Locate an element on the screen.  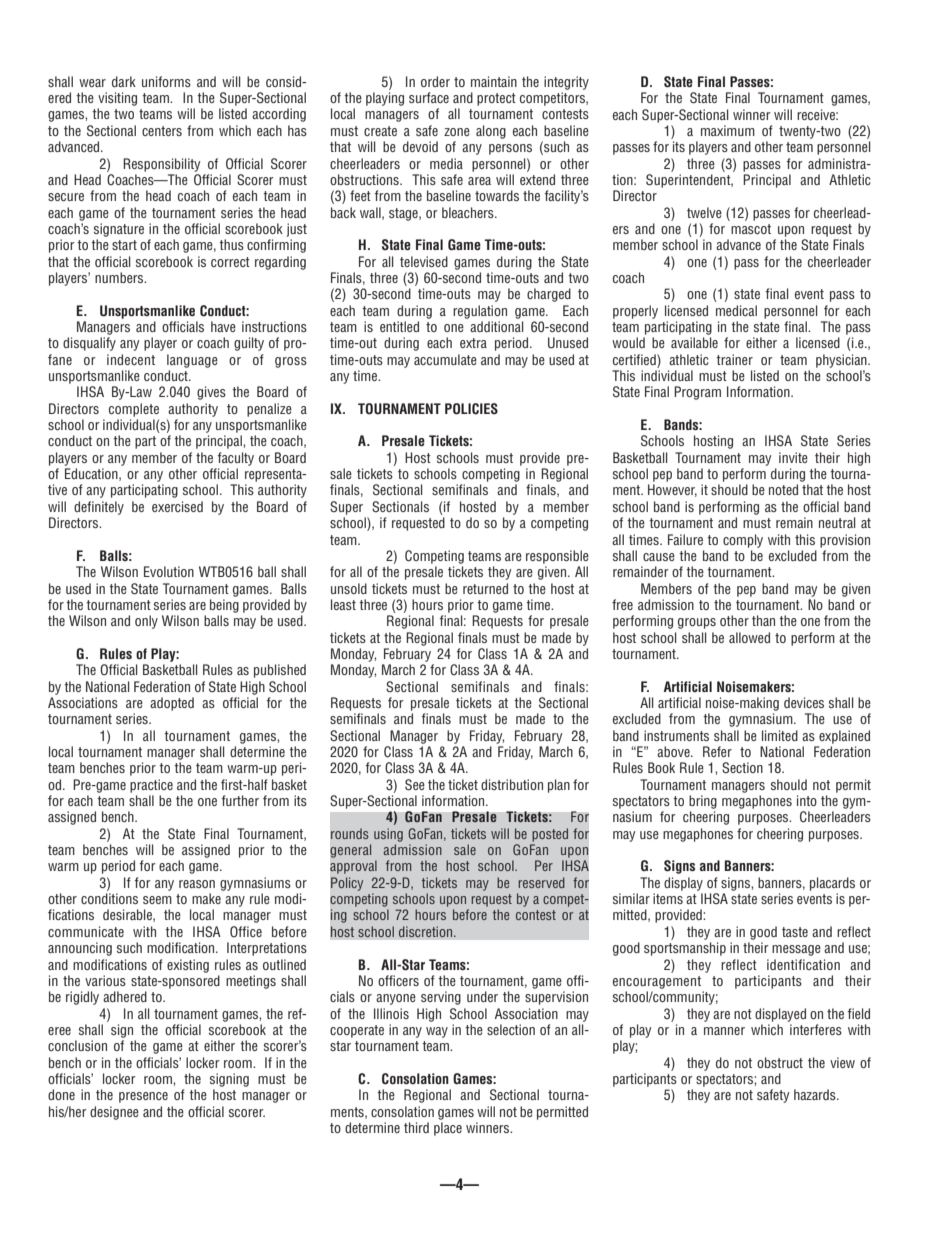
zone is located at coordinates (457, 132).
